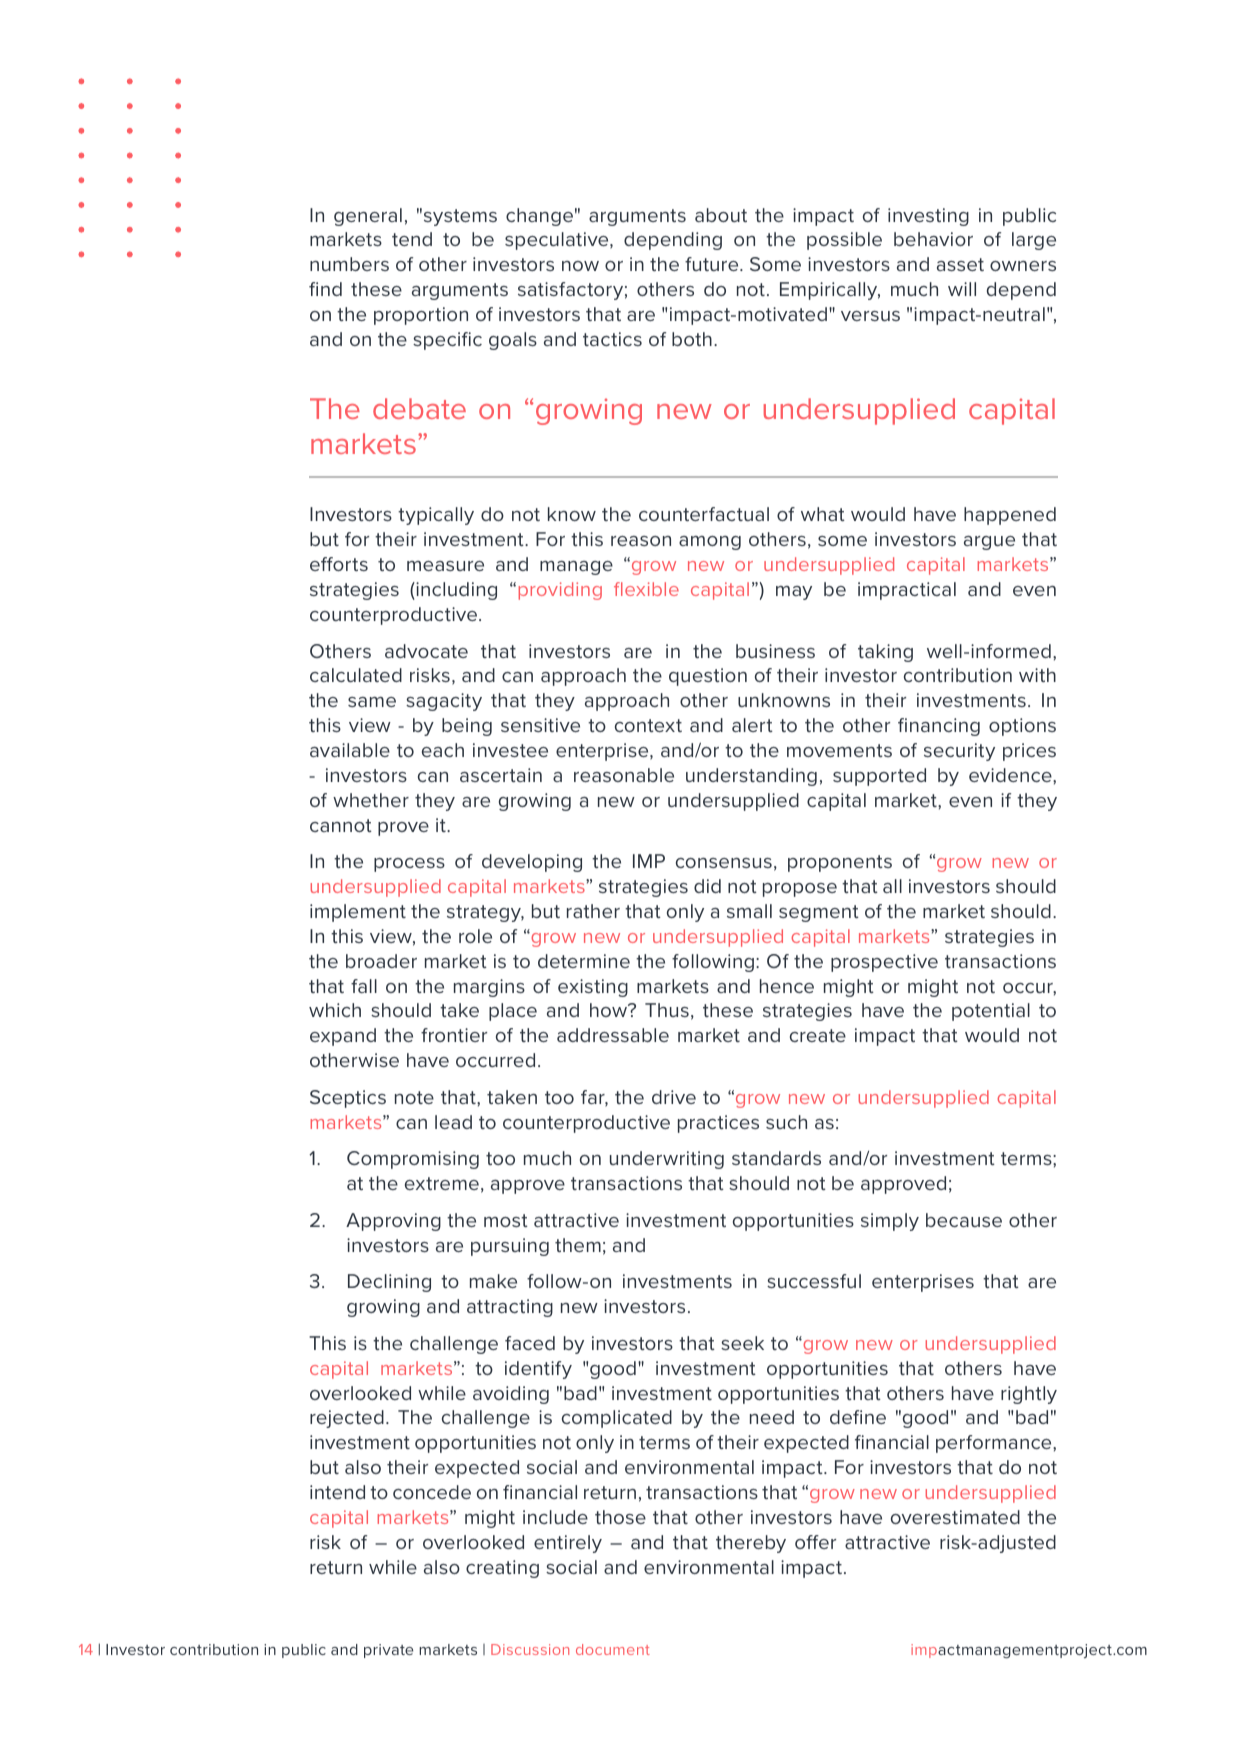  Describe the element at coordinates (742, 1343) in the page. I see `seek` at that location.
